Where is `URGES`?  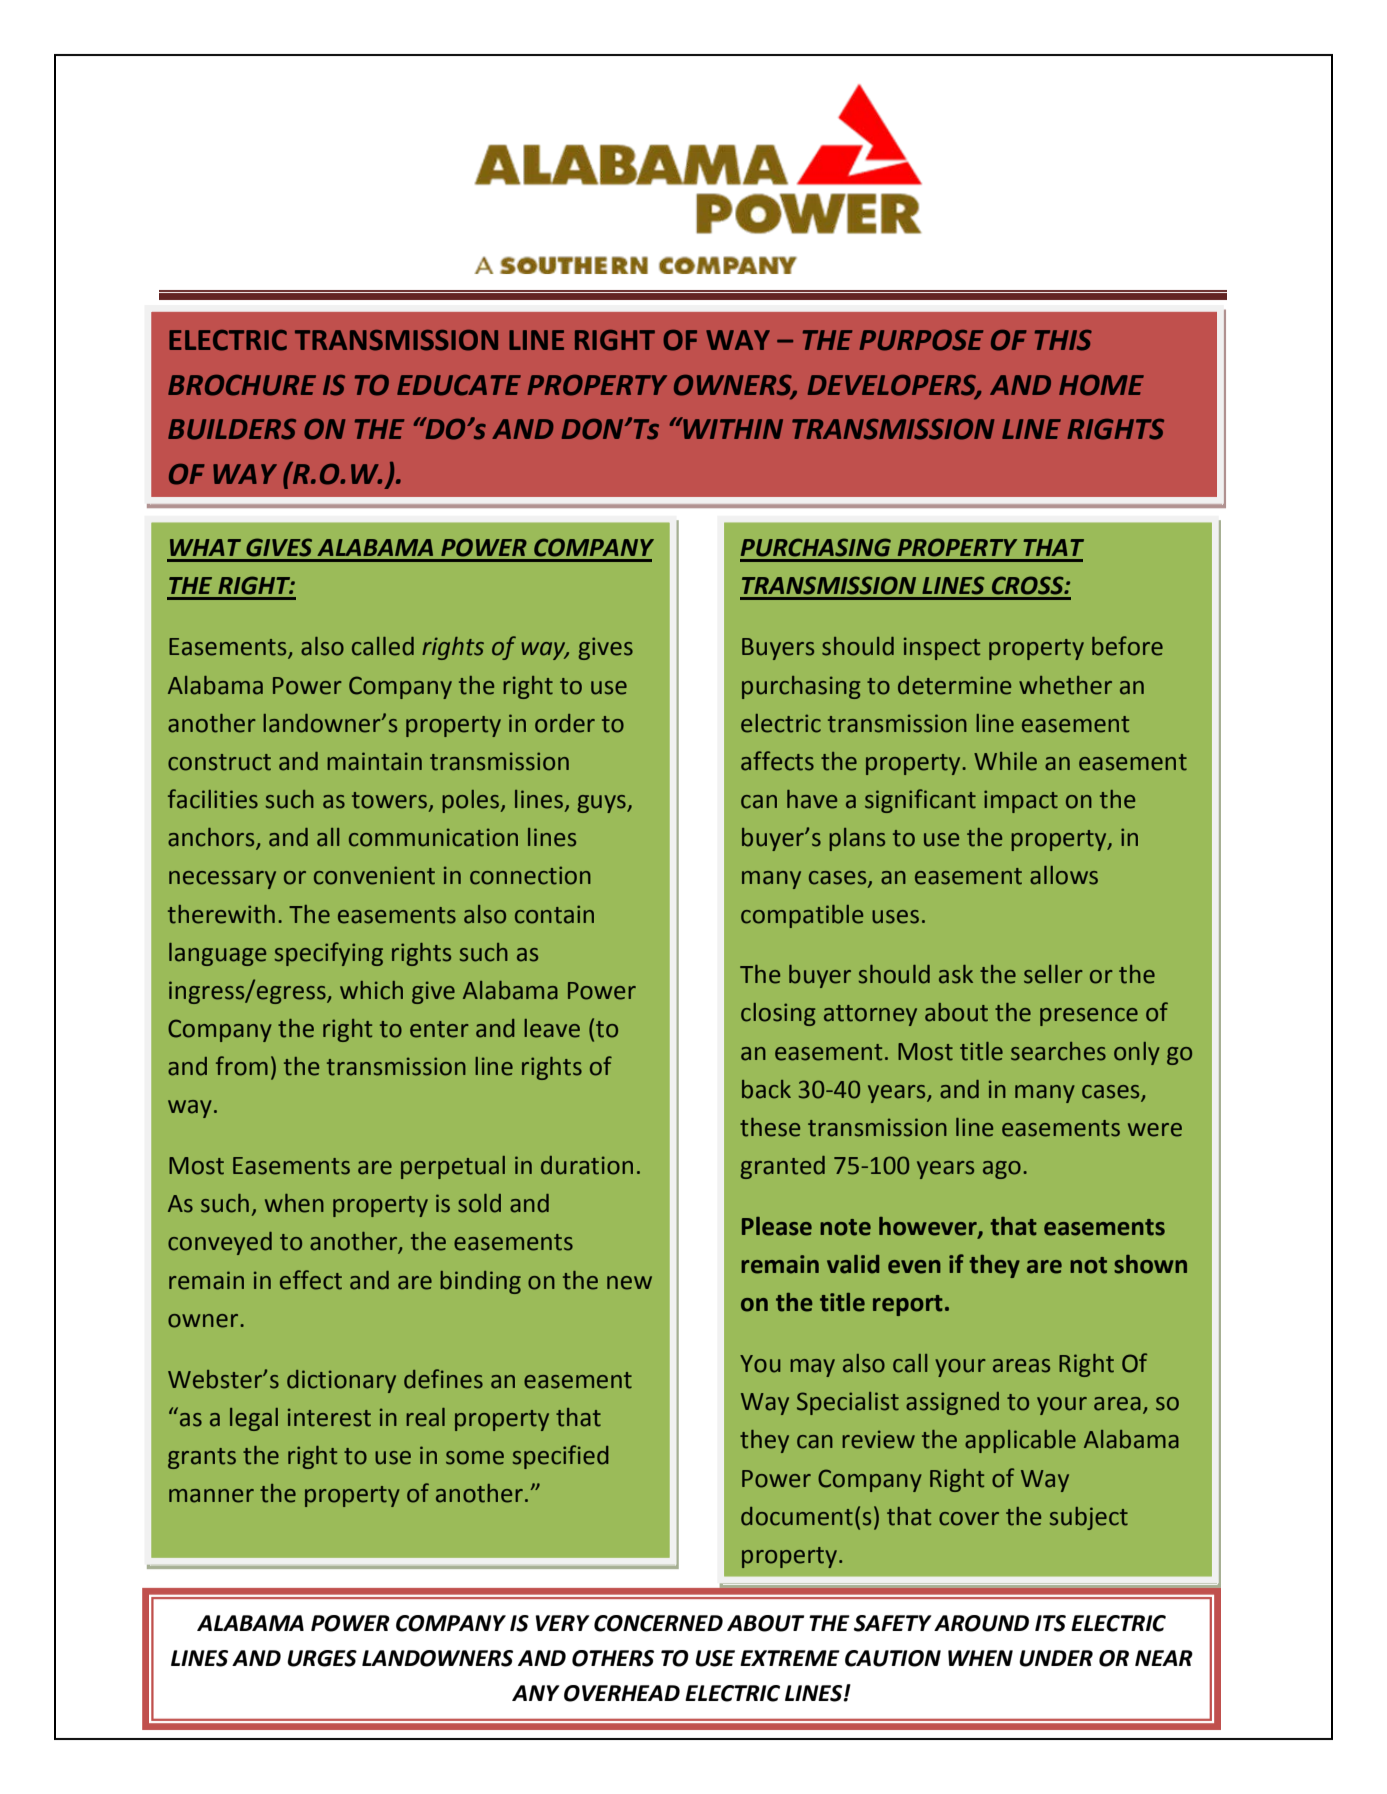 URGES is located at coordinates (322, 1658).
